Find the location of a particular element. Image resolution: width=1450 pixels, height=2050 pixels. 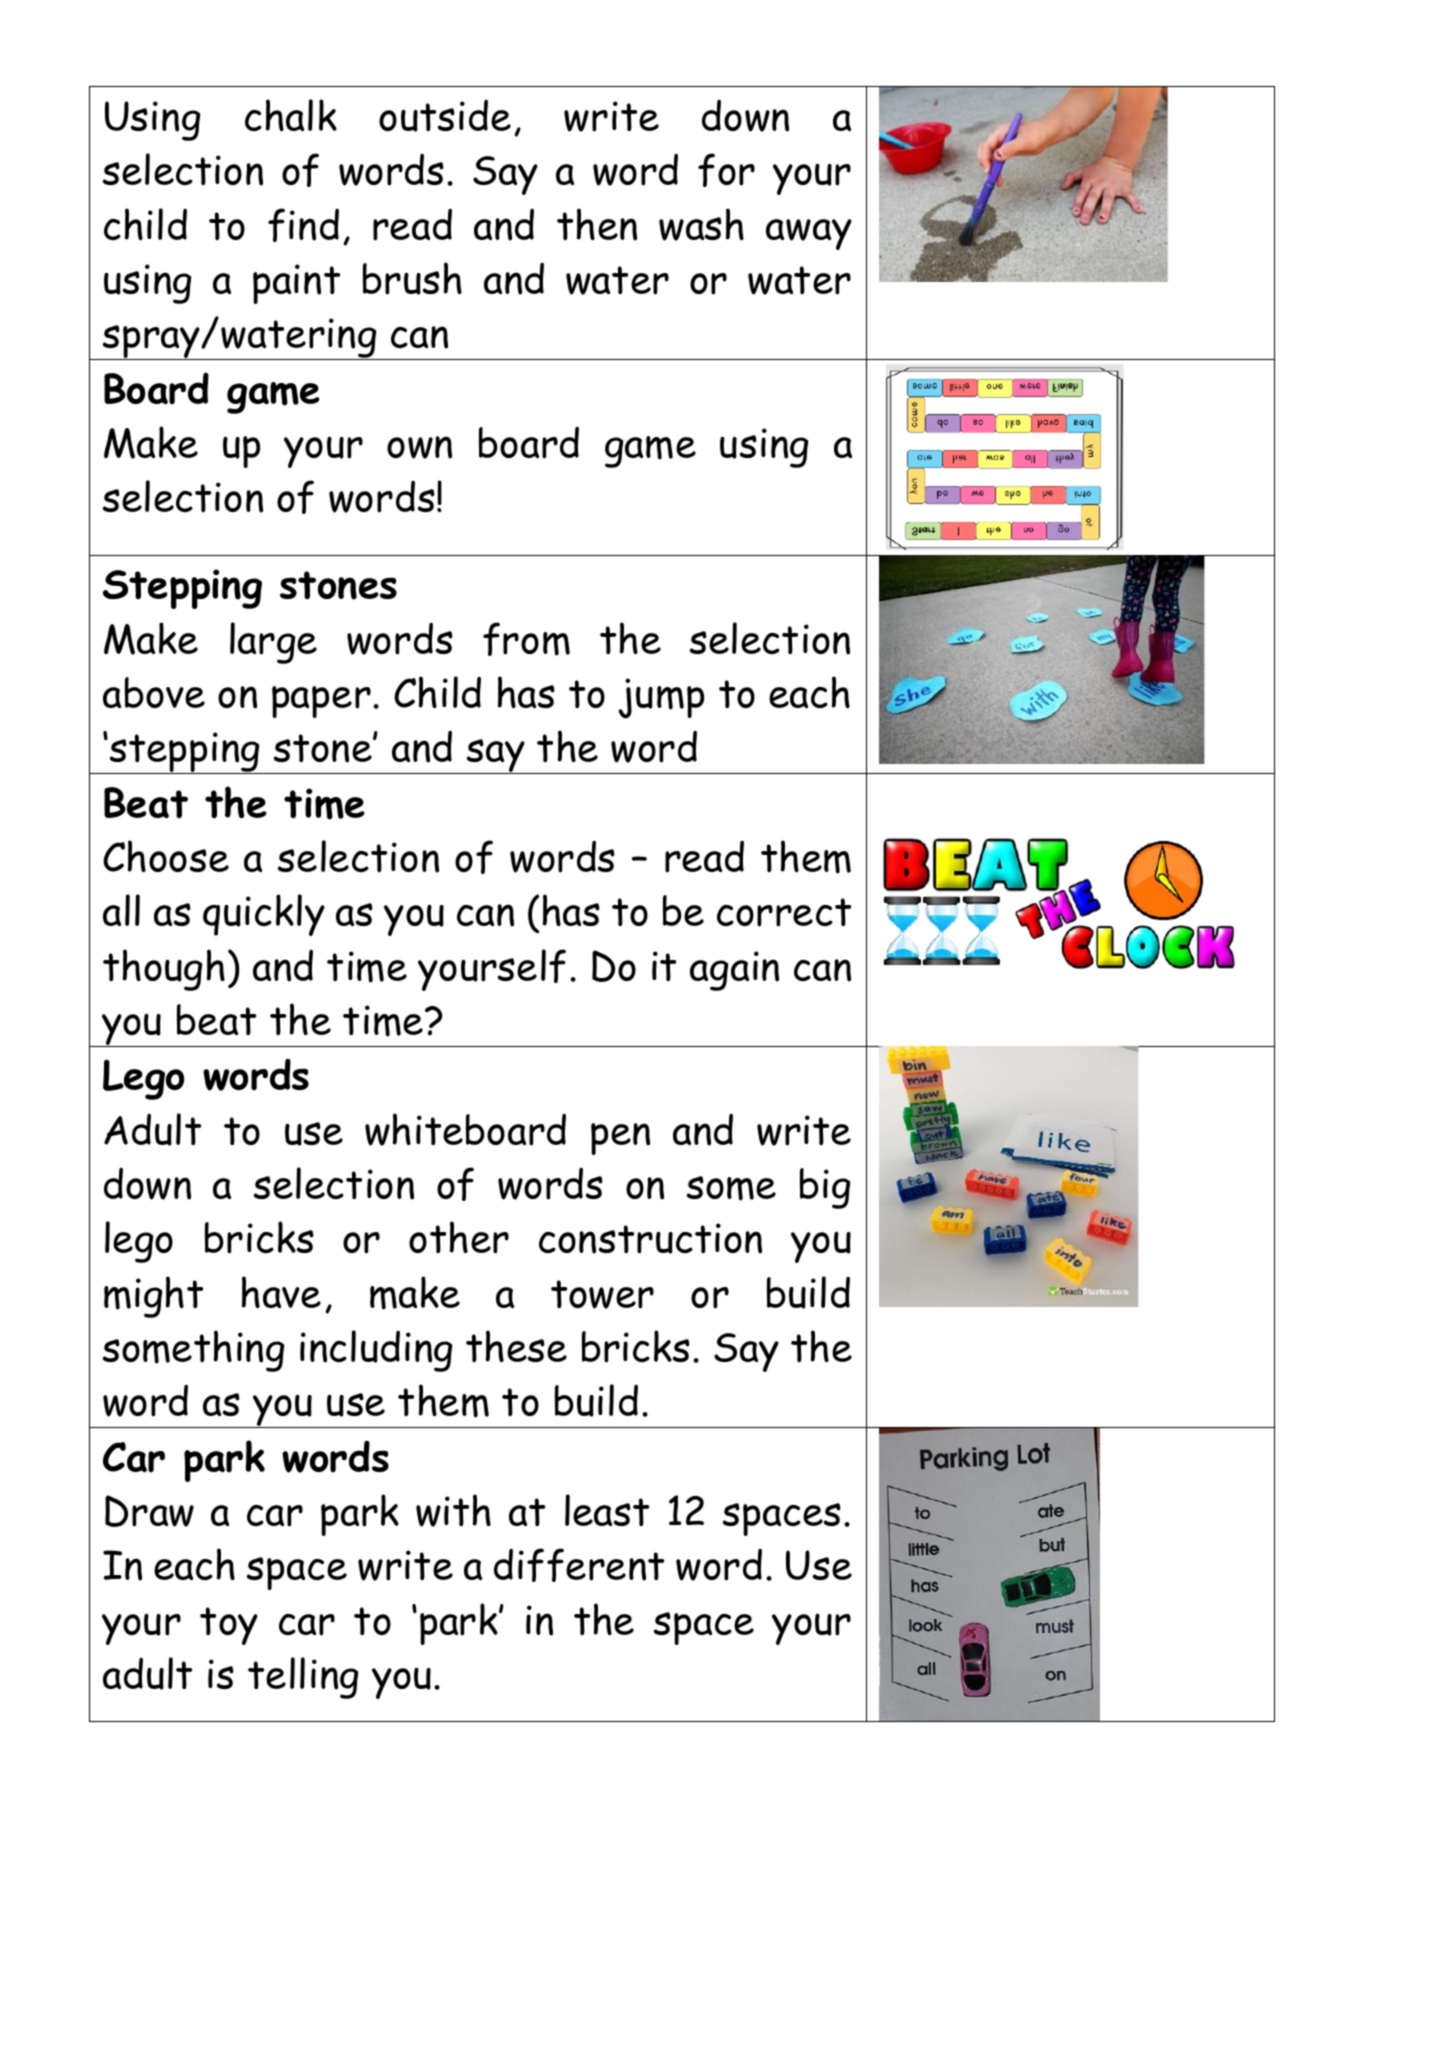

jump is located at coordinates (661, 698).
